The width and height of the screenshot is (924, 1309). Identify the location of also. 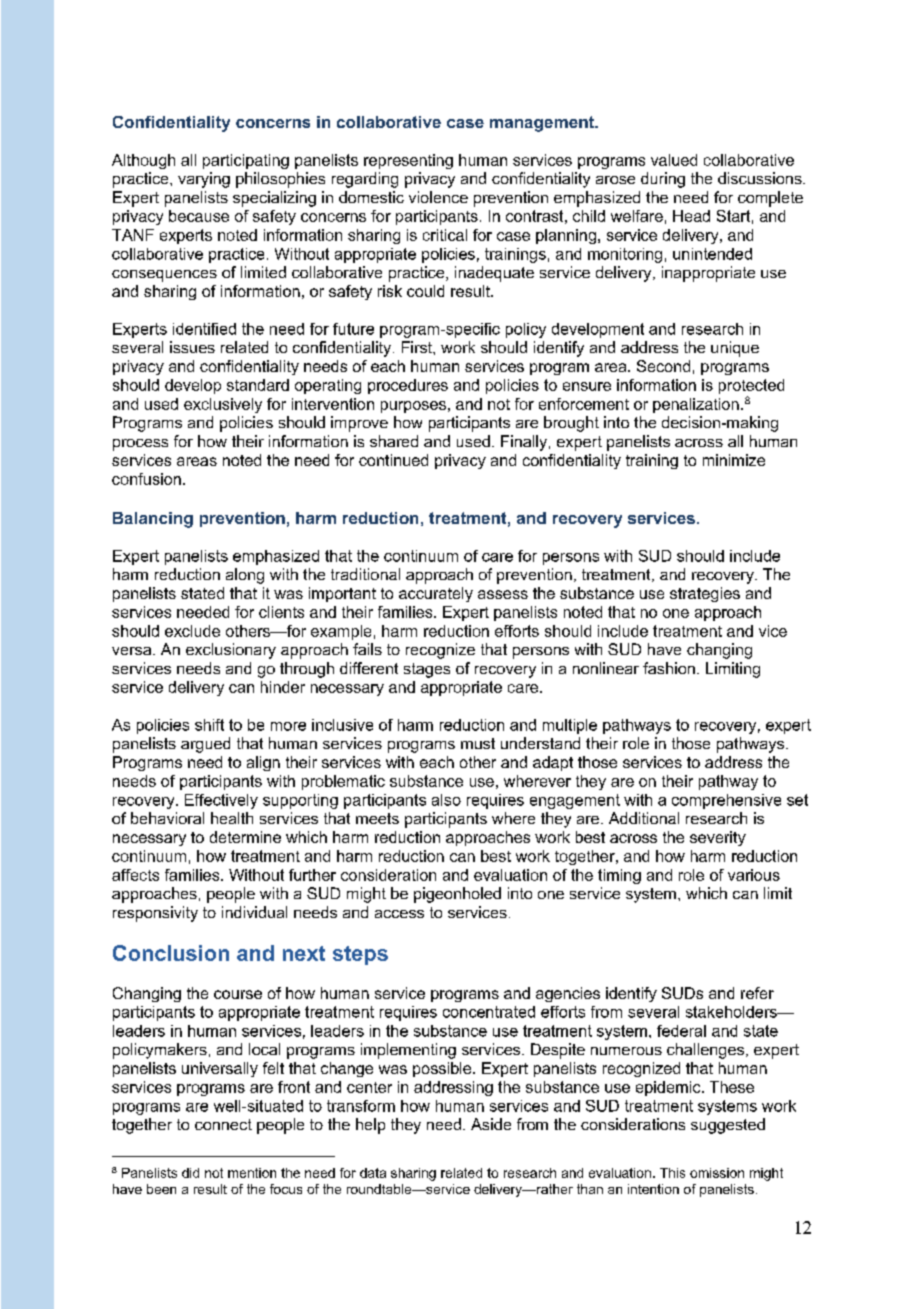
(446, 800).
